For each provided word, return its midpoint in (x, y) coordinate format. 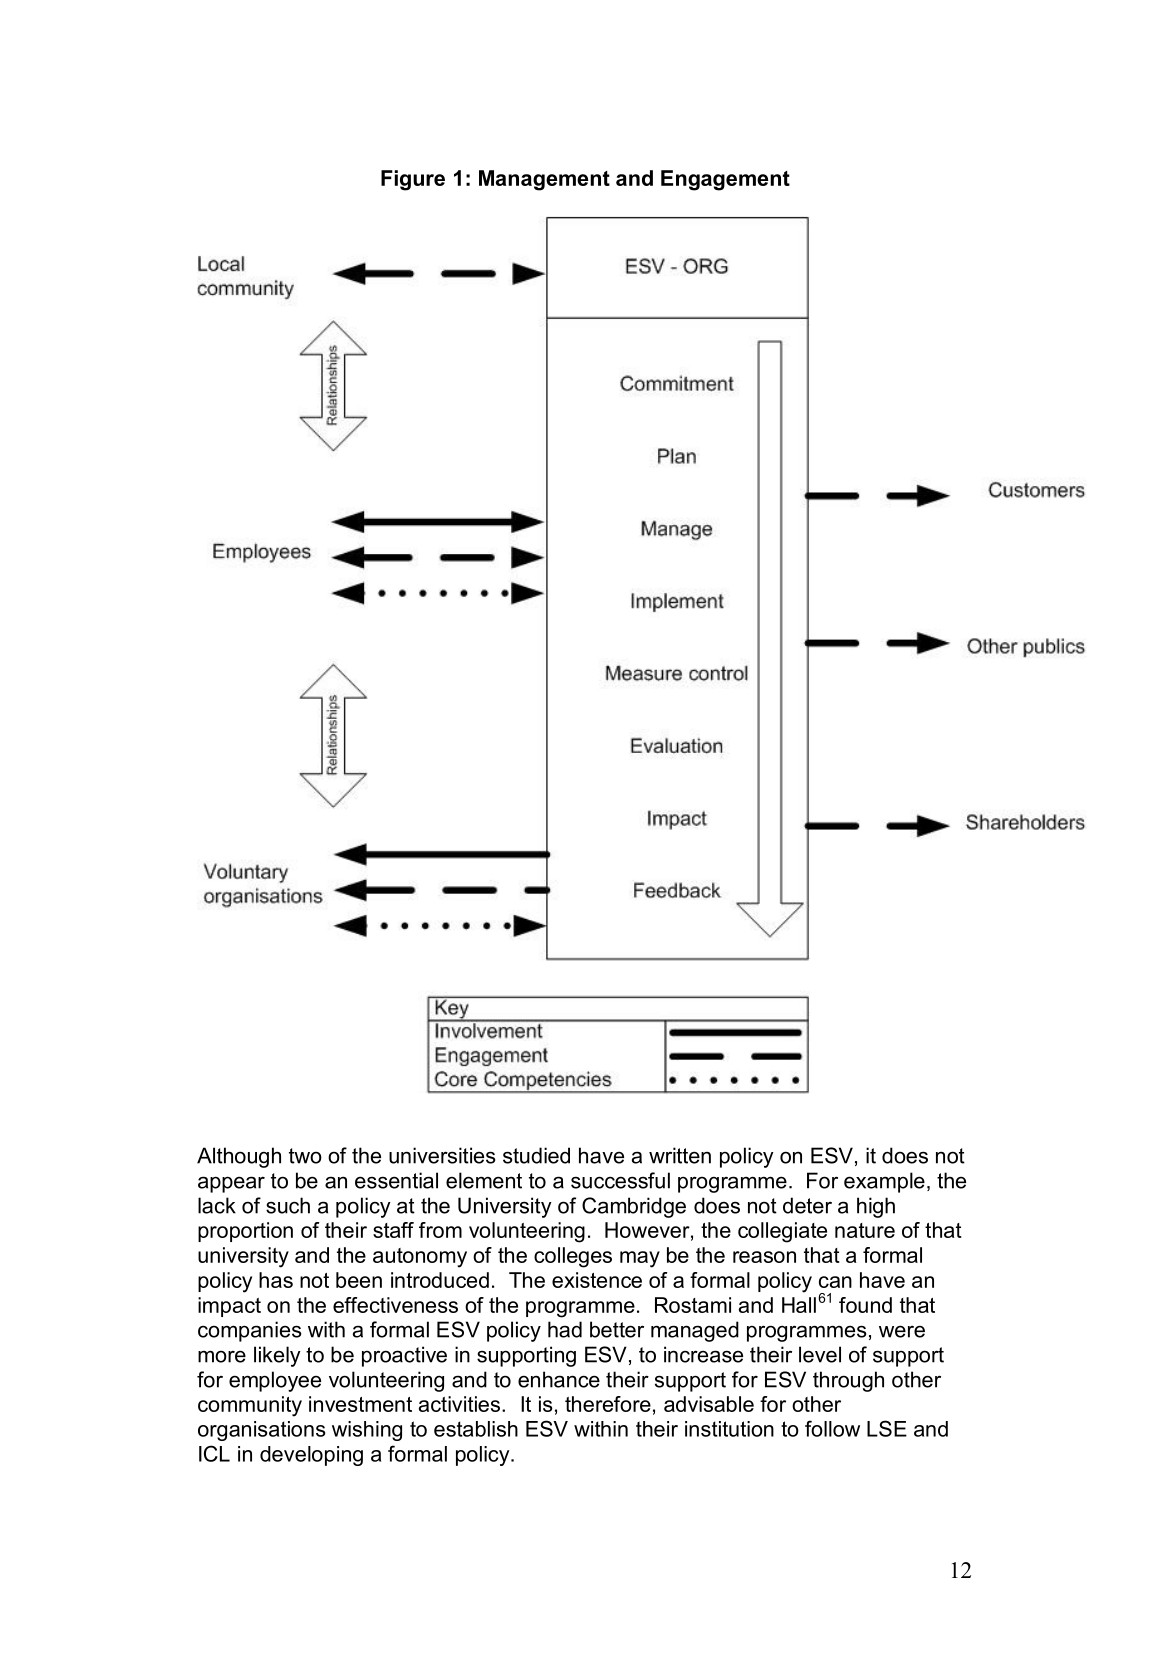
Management (544, 180)
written (680, 1155)
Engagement (725, 180)
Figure (413, 180)
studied (536, 1155)
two (305, 1156)
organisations (262, 1431)
